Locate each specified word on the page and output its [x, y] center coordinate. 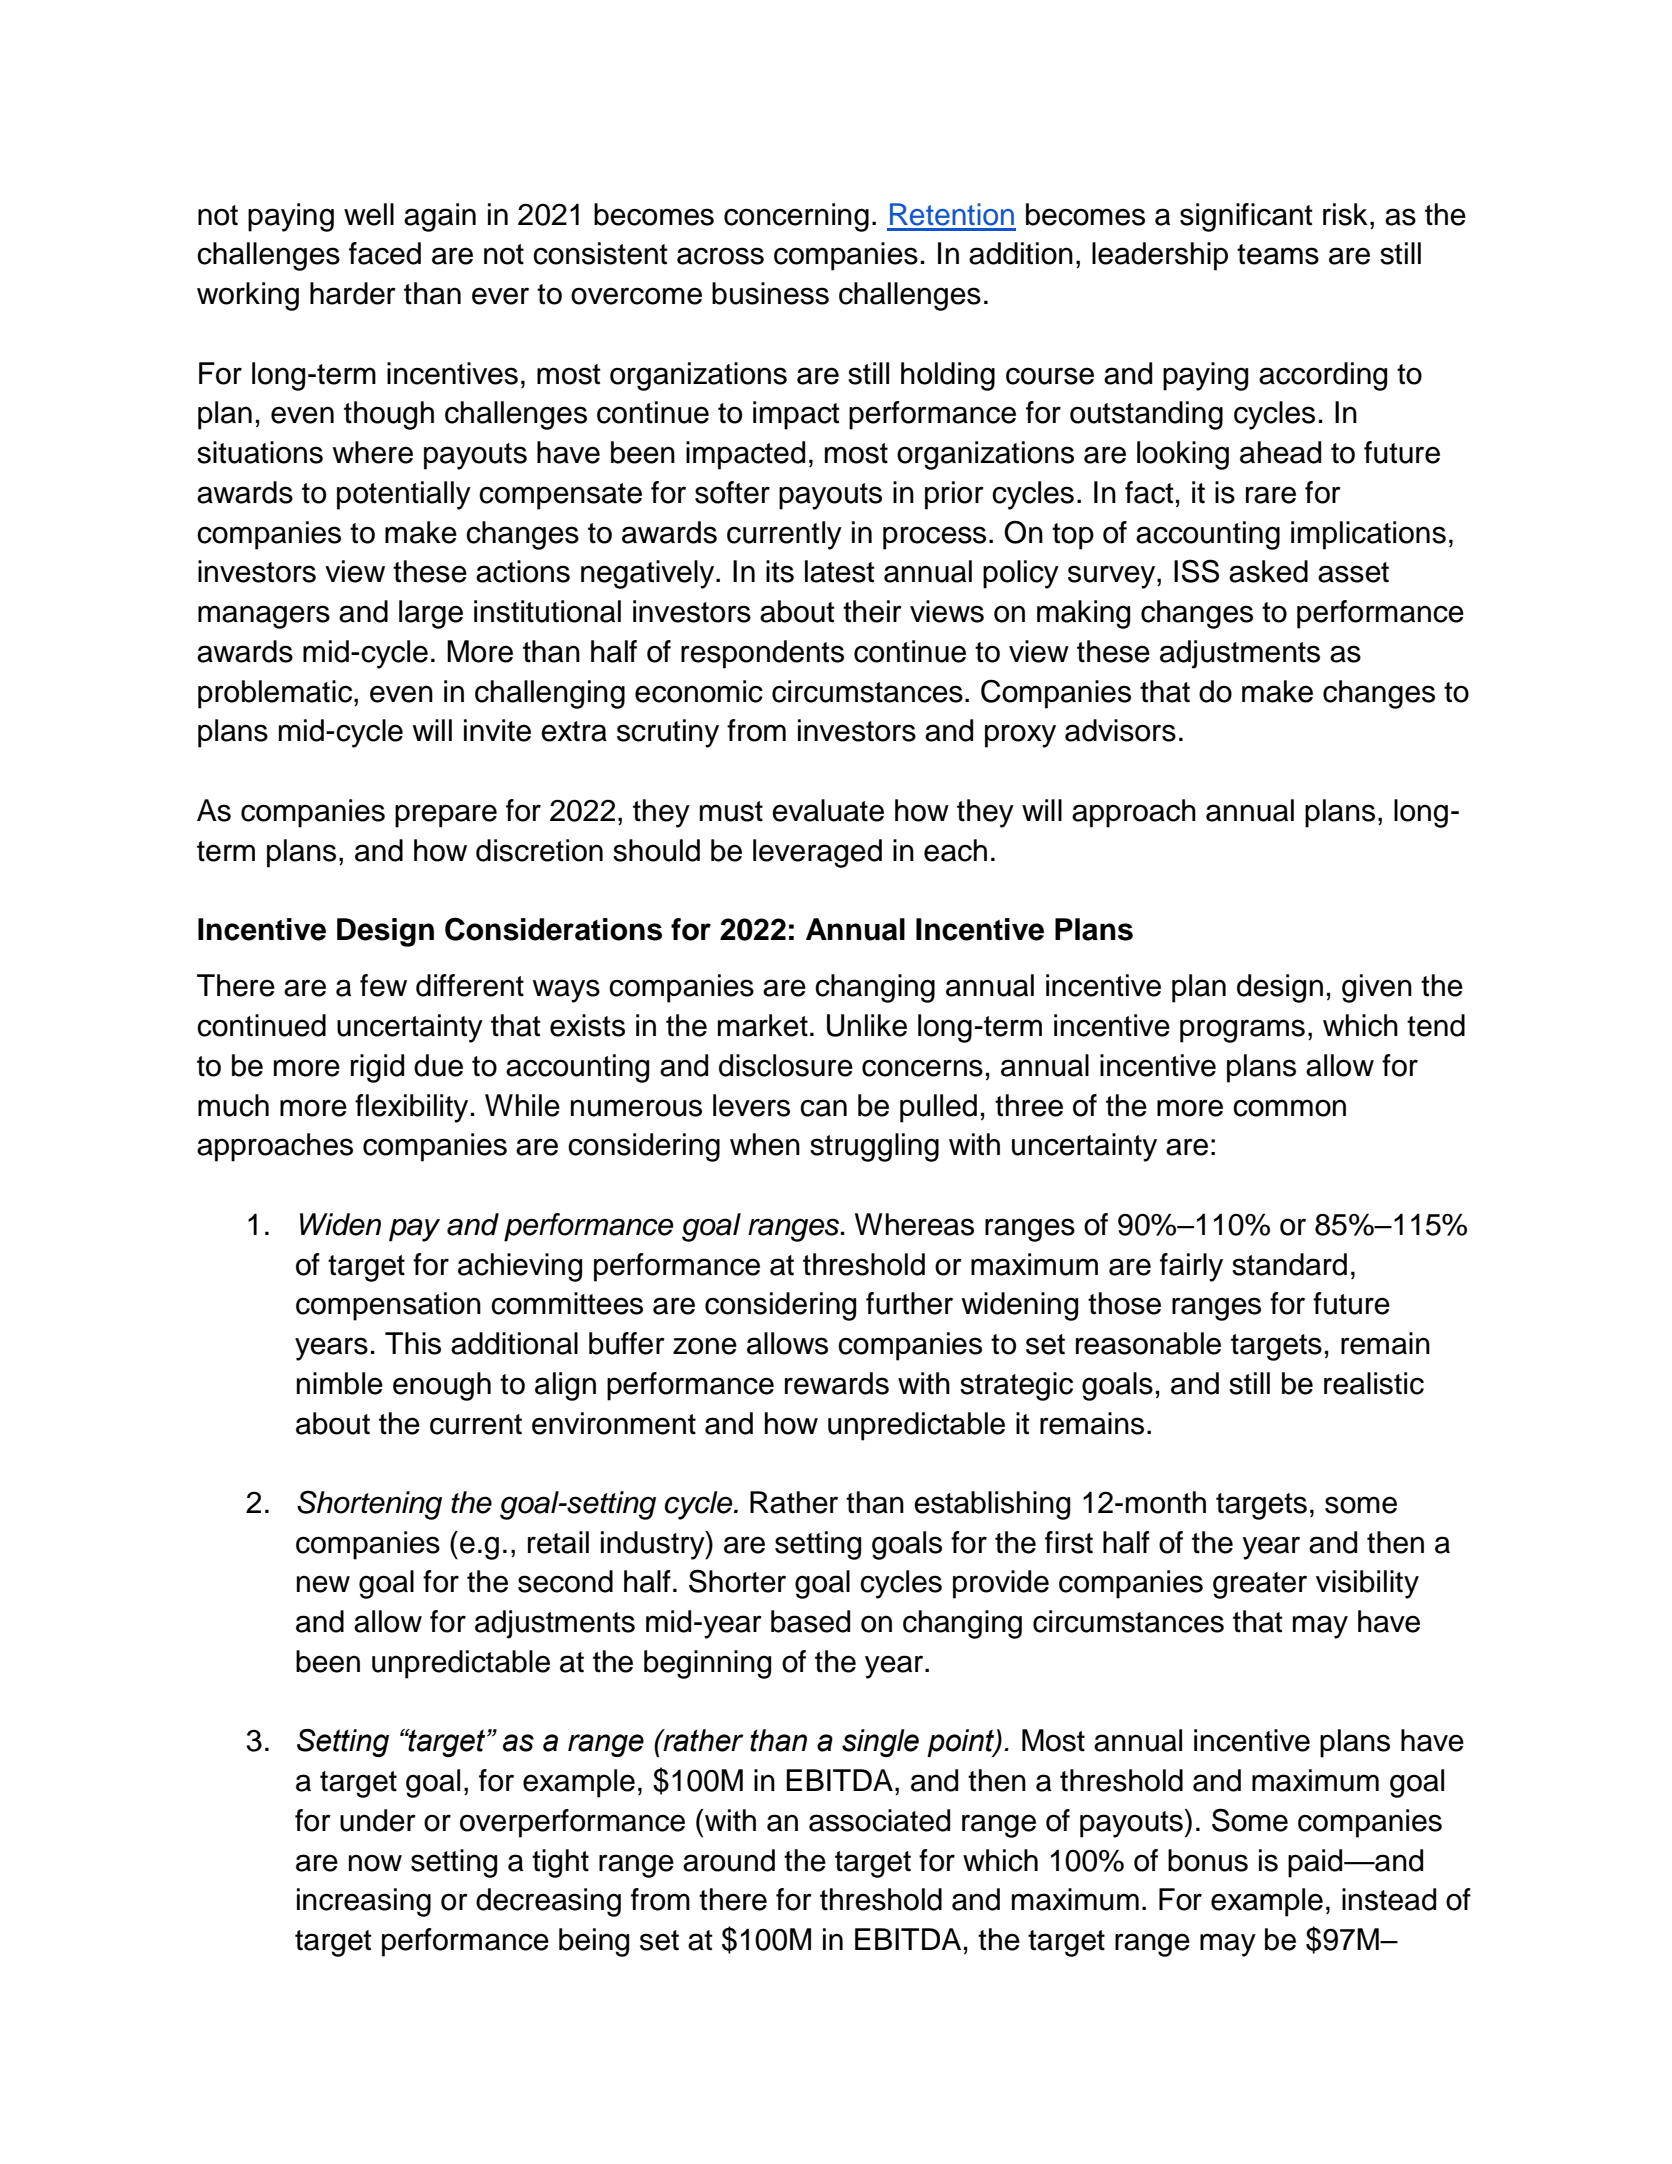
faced [385, 253]
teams [1278, 254]
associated [879, 1820]
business [770, 293]
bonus [1208, 1860]
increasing [364, 1902]
